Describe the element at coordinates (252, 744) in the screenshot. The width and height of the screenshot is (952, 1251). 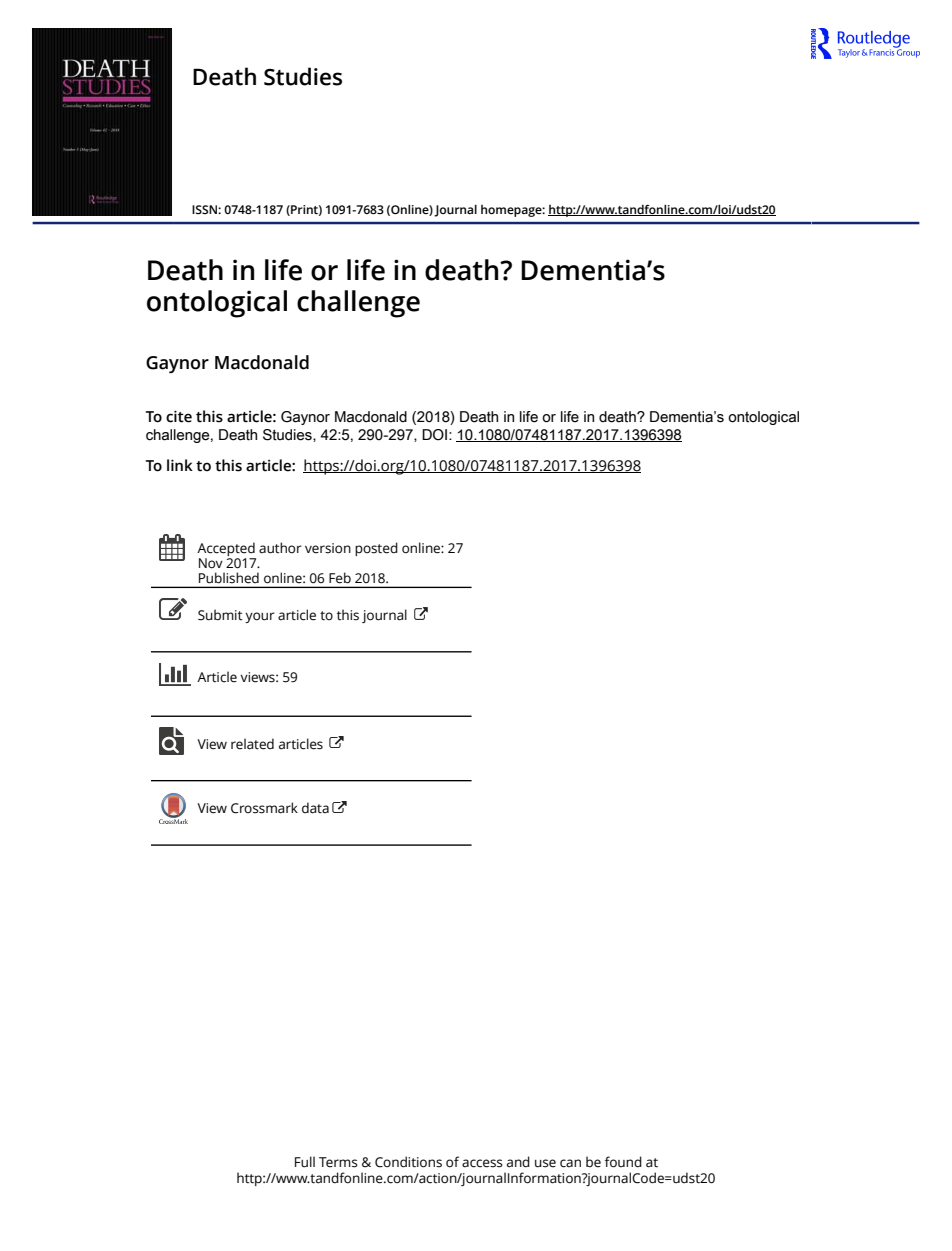
I see `related` at that location.
